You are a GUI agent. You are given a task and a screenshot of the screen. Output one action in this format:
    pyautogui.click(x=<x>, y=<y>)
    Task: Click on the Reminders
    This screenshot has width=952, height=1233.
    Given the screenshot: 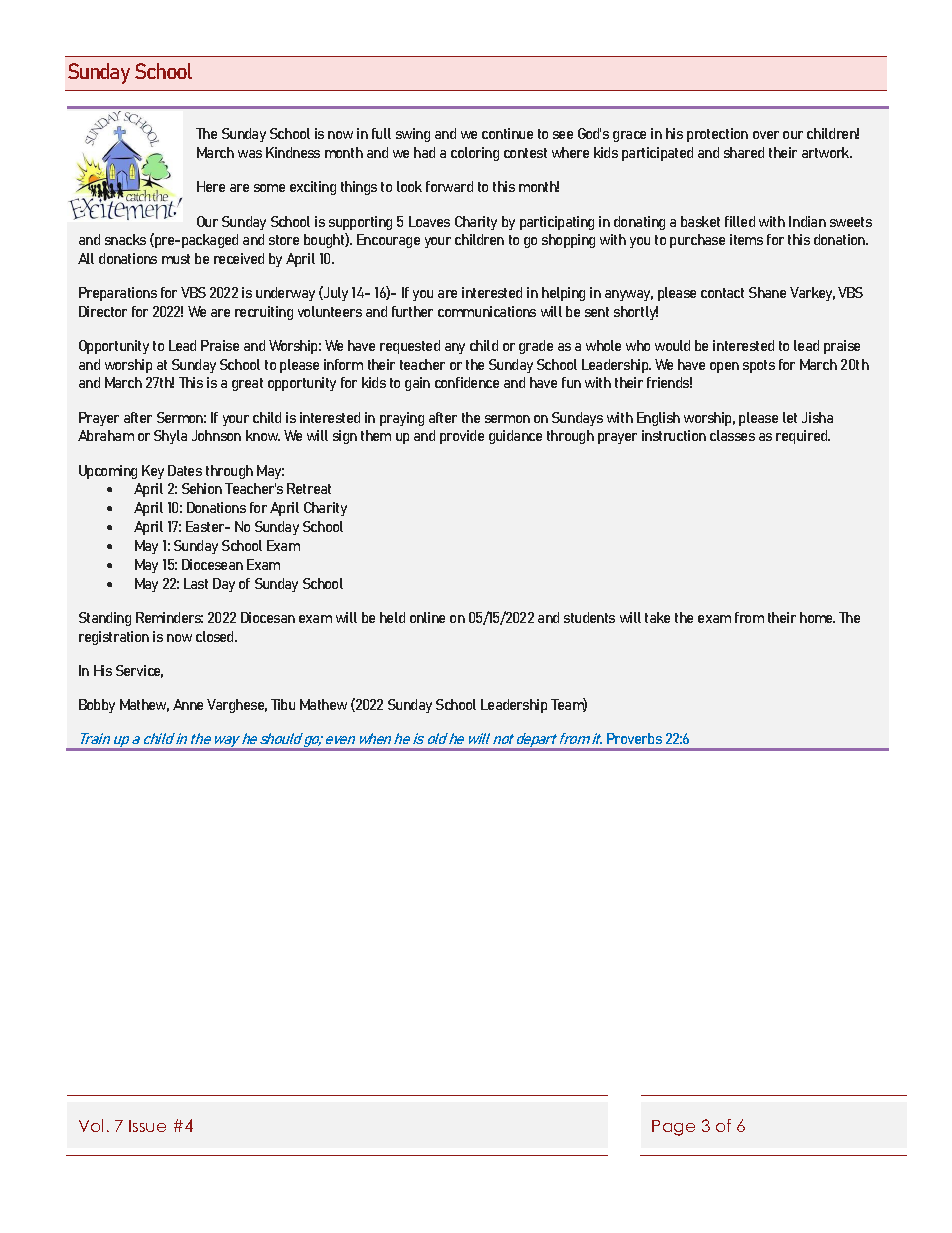 What is the action you would take?
    pyautogui.click(x=169, y=617)
